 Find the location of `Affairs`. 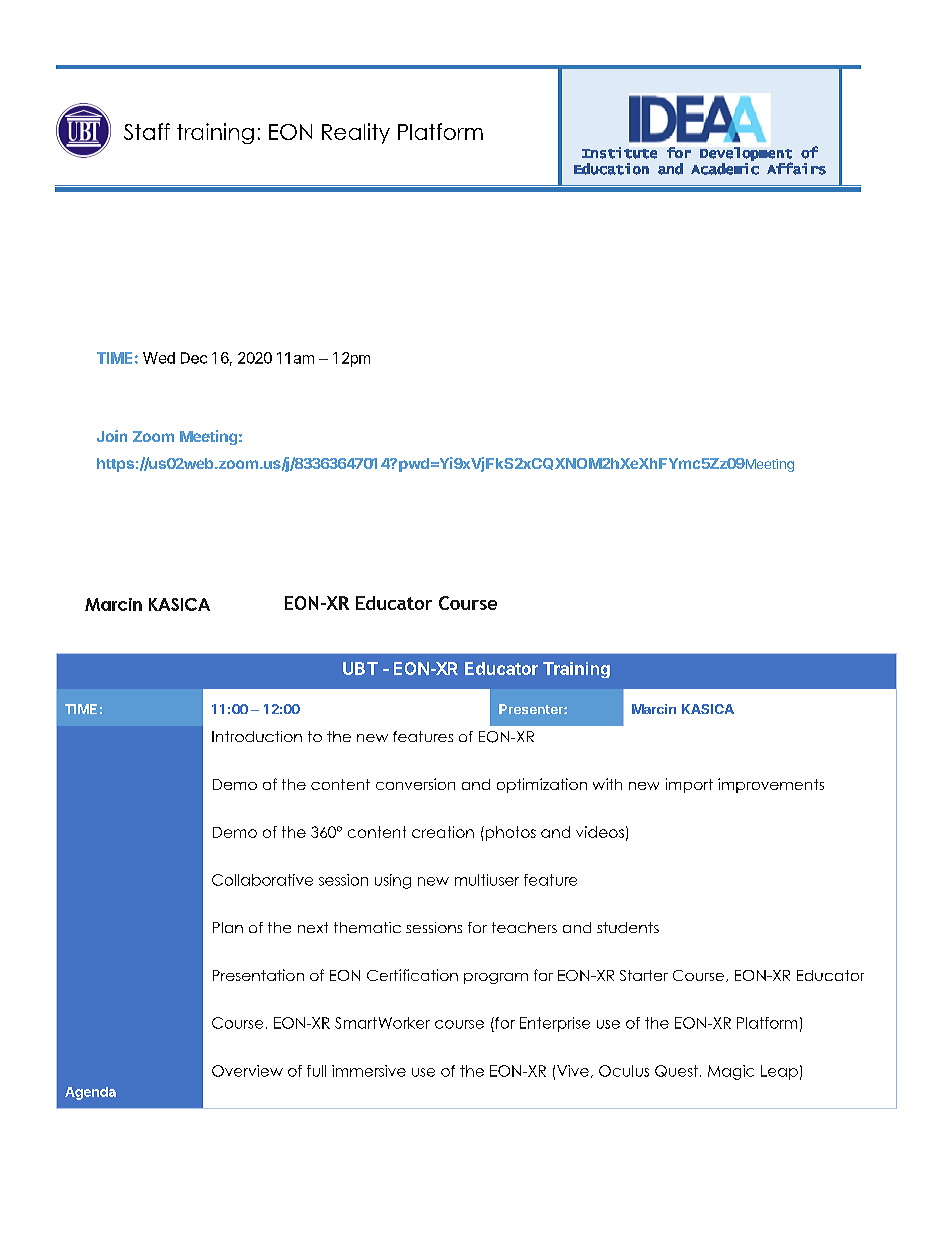

Affairs is located at coordinates (796, 168).
